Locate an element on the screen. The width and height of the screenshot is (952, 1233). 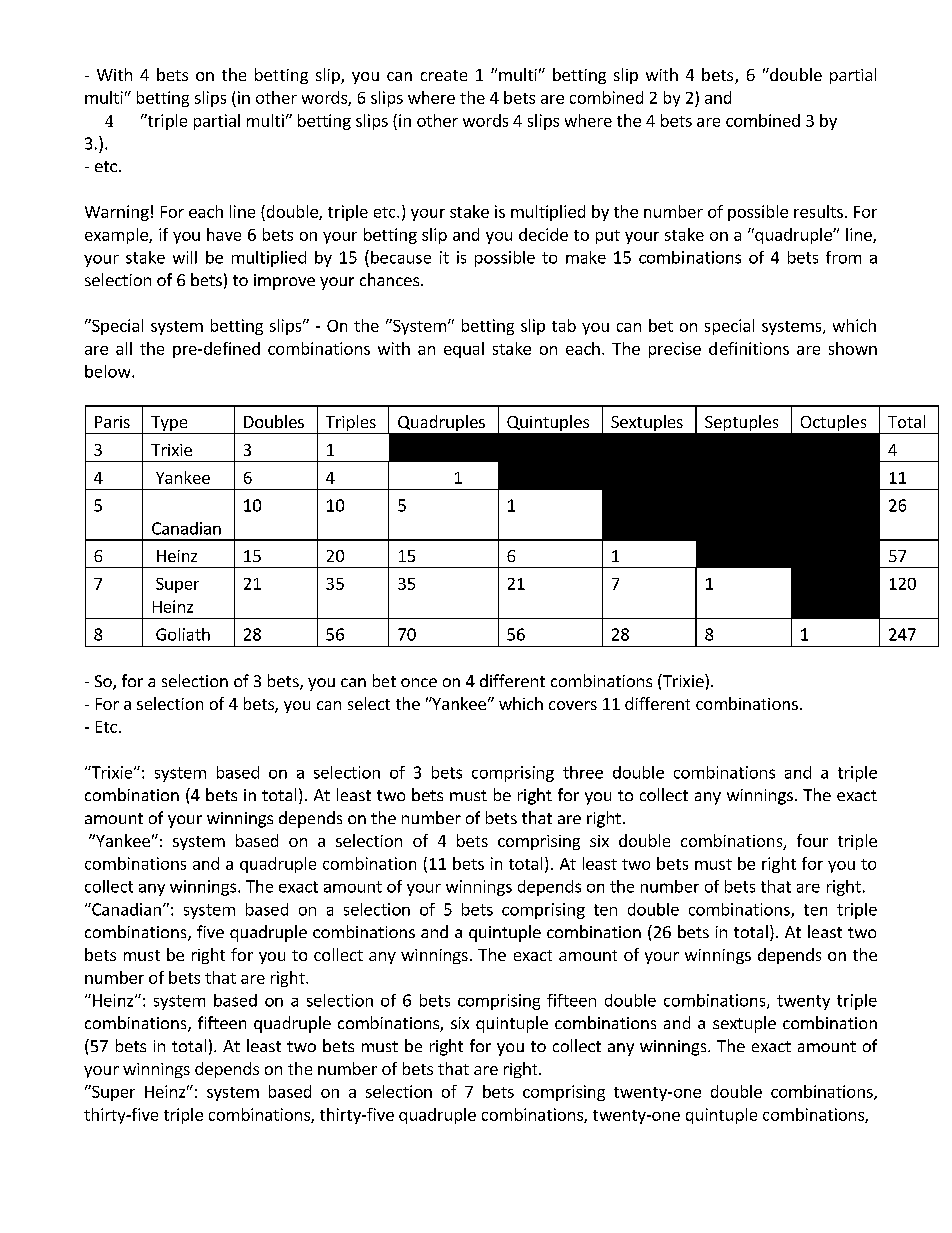
from is located at coordinates (843, 257).
